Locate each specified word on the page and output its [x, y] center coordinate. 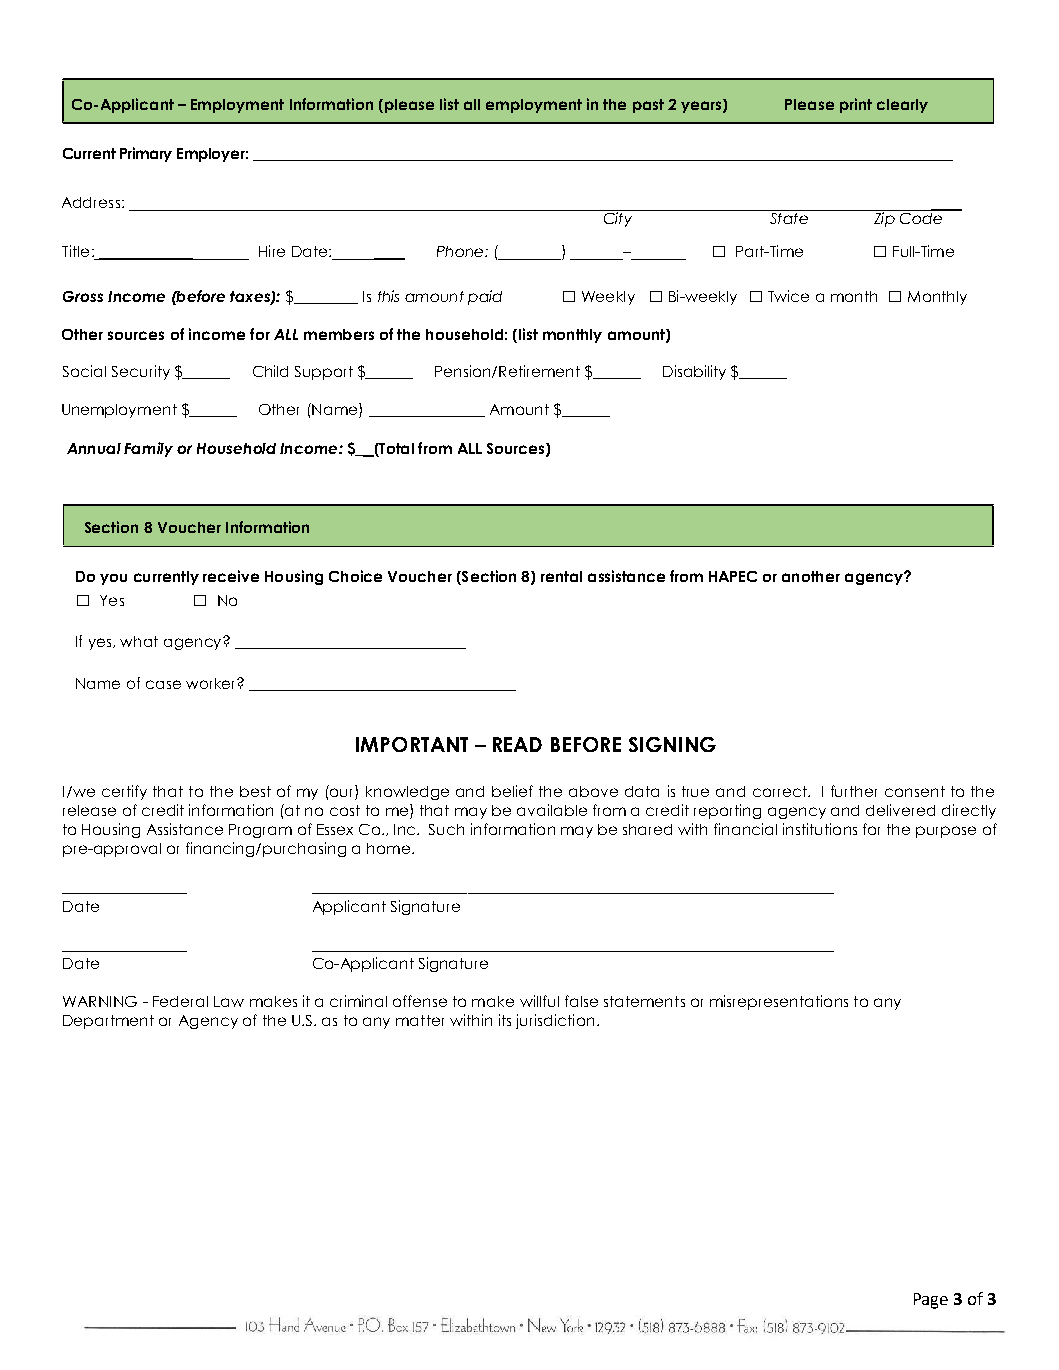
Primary [146, 154]
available [552, 810]
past [648, 106]
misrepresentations [779, 1002]
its [505, 1020]
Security [141, 372]
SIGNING [672, 744]
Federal [180, 1001]
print [856, 105]
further [854, 791]
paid [485, 297]
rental [561, 576]
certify [124, 792]
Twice [788, 296]
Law [229, 1001]
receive [231, 576]
